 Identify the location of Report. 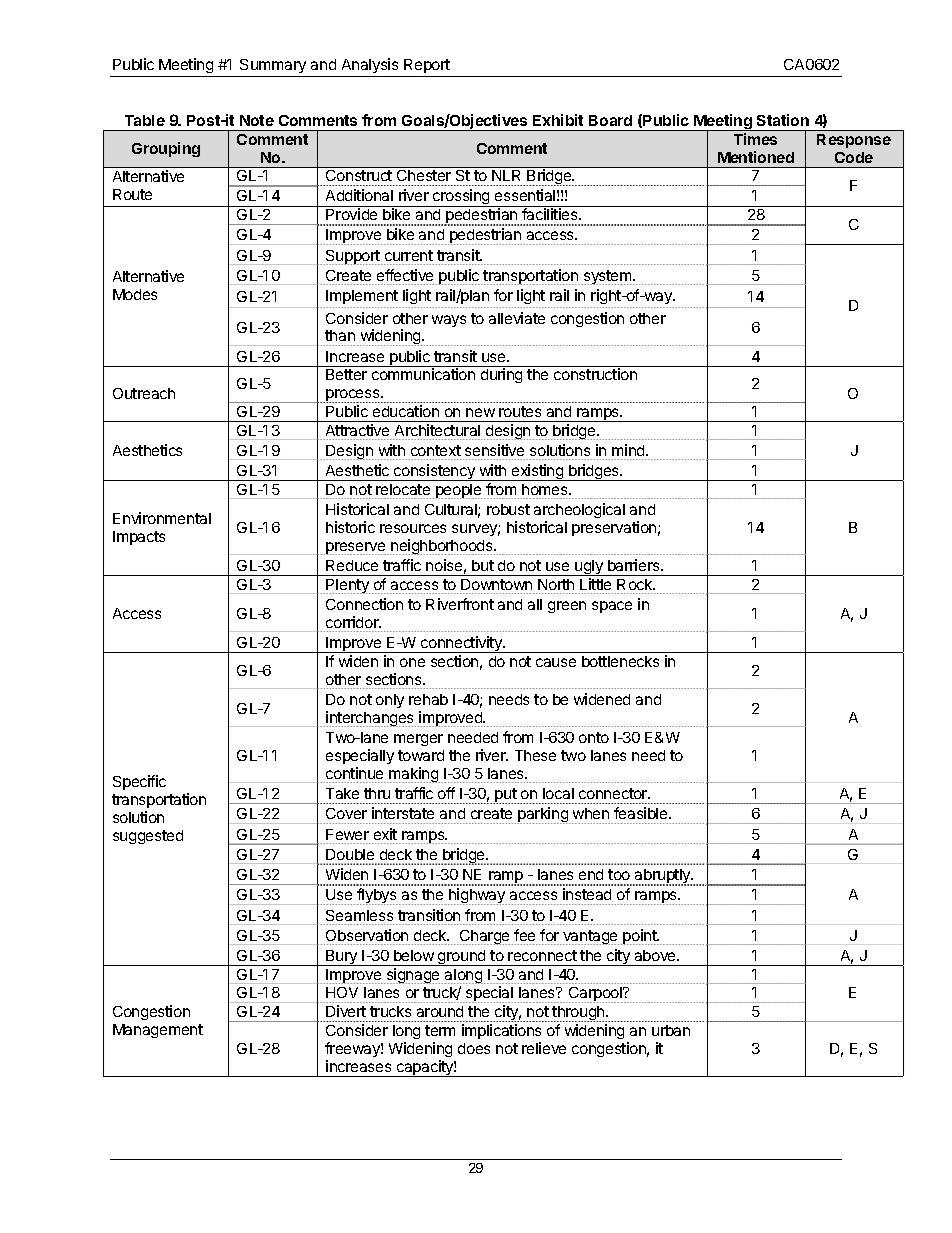
(427, 66).
